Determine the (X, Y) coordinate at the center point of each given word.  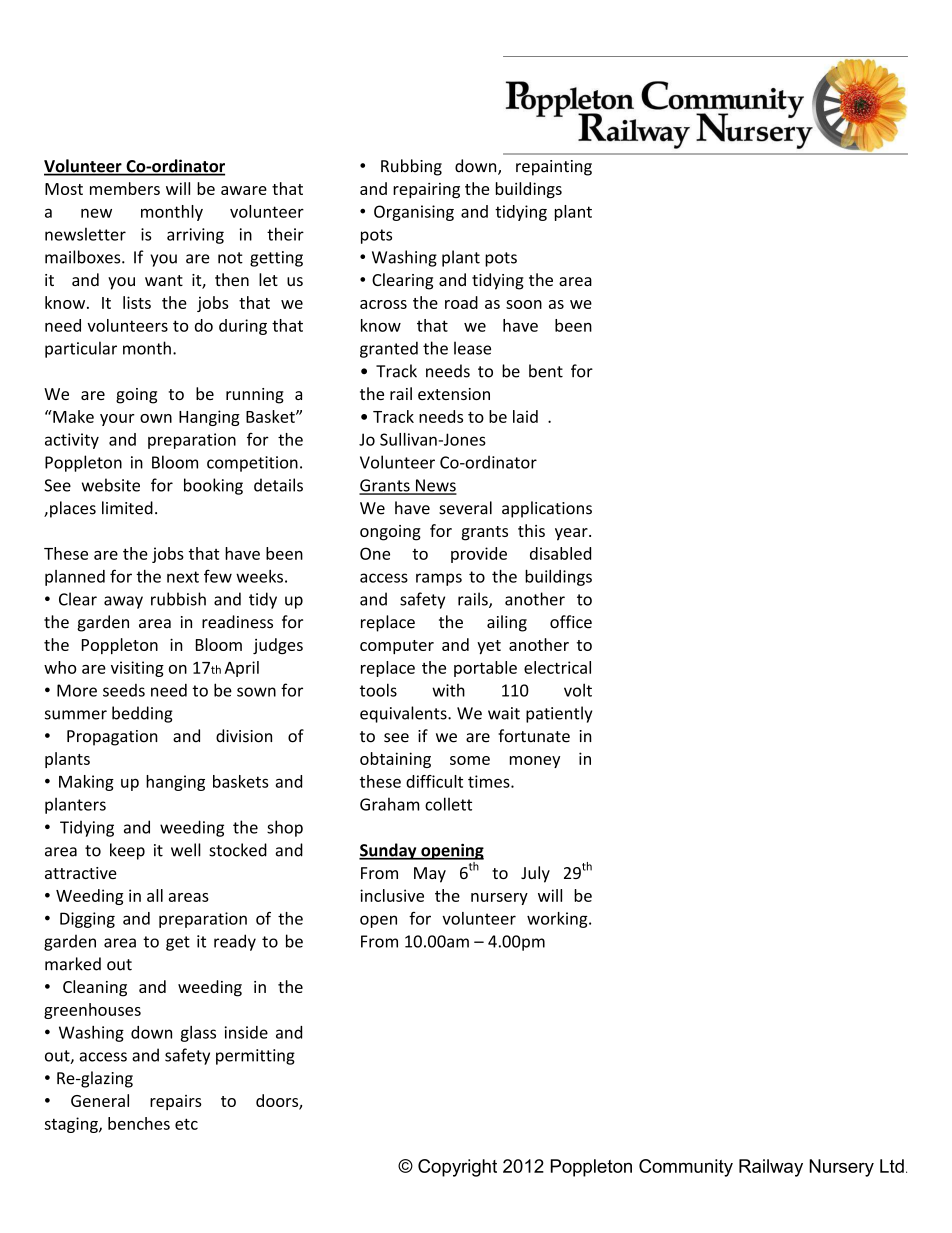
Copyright (457, 1168)
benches (139, 1123)
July (535, 874)
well (186, 850)
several (465, 508)
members (125, 188)
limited (127, 508)
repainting (554, 168)
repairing (426, 190)
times (490, 781)
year (572, 534)
